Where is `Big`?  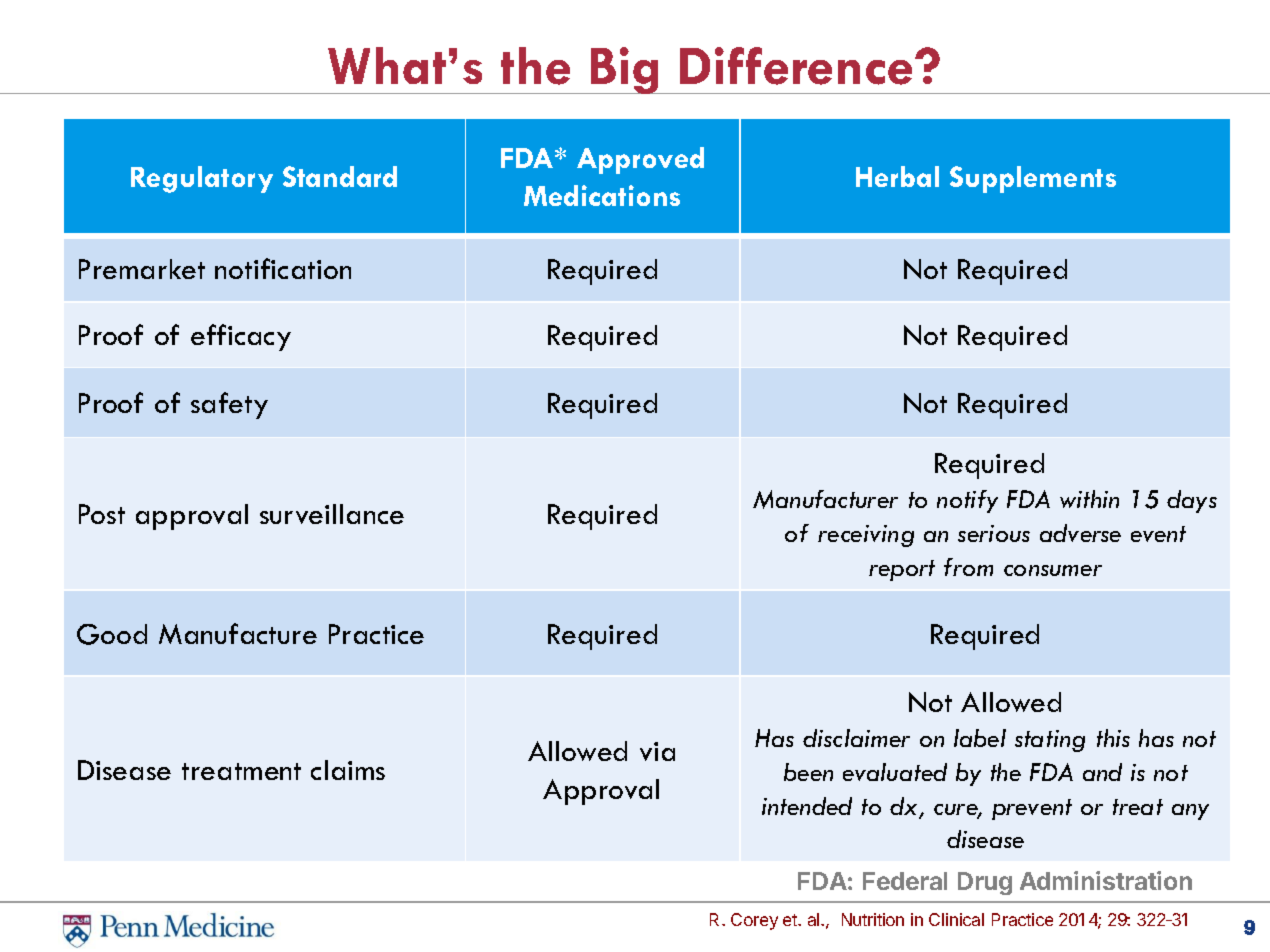 Big is located at coordinates (625, 70).
